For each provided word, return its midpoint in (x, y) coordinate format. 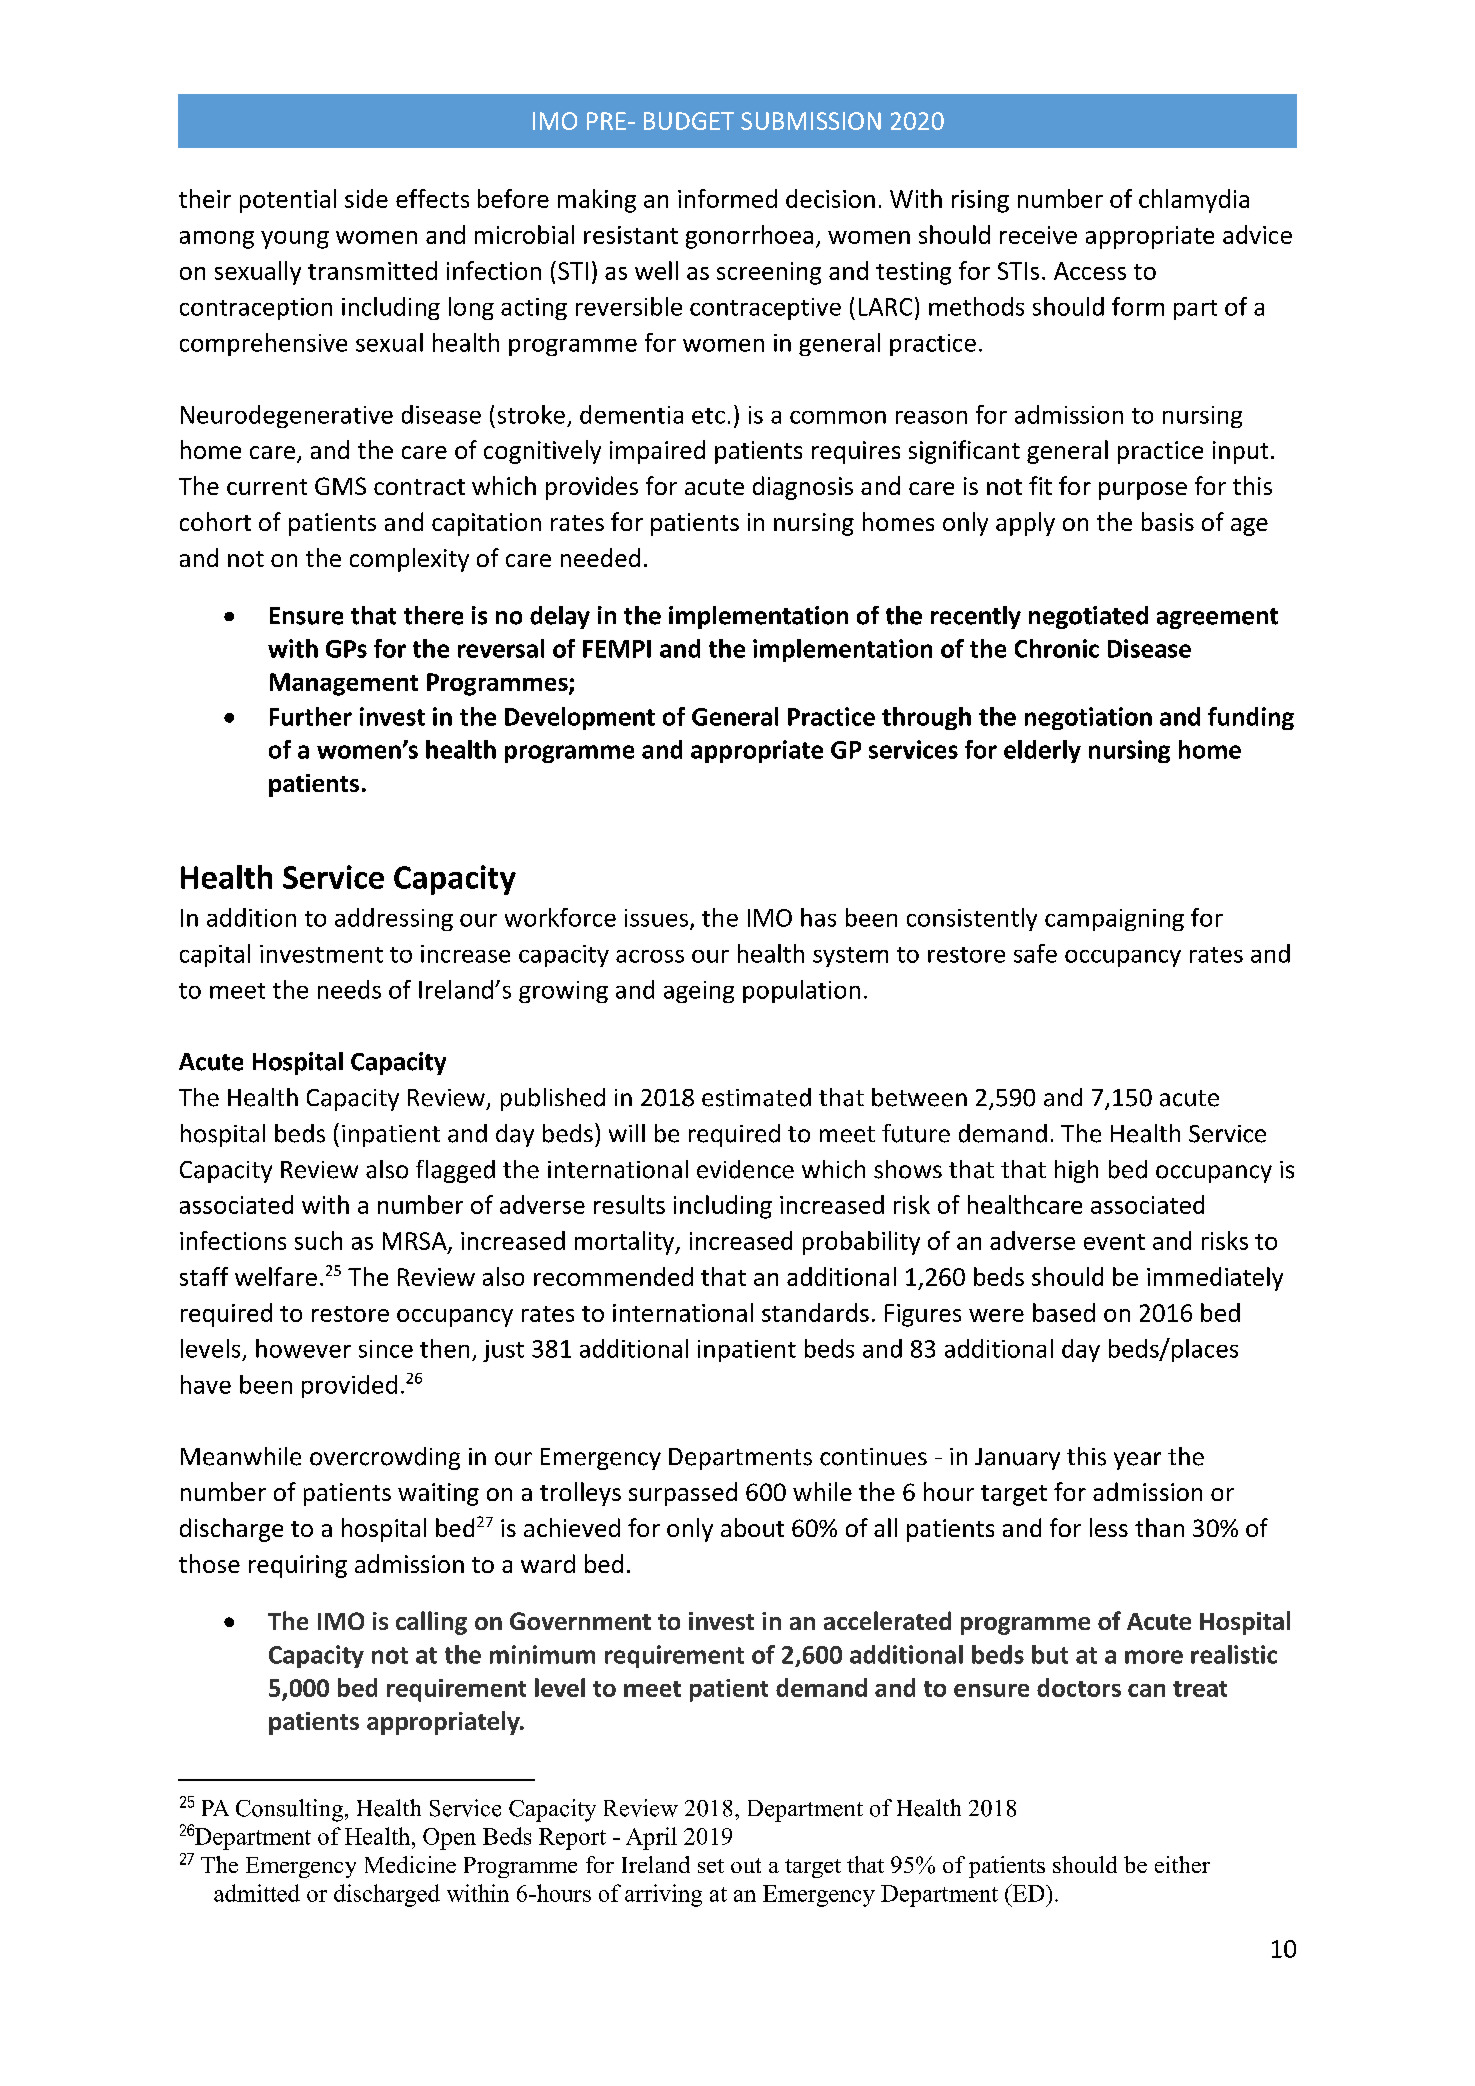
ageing (699, 992)
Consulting (291, 1810)
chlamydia (1194, 201)
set (711, 1866)
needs (349, 989)
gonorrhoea (749, 237)
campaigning (1114, 920)
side (366, 198)
